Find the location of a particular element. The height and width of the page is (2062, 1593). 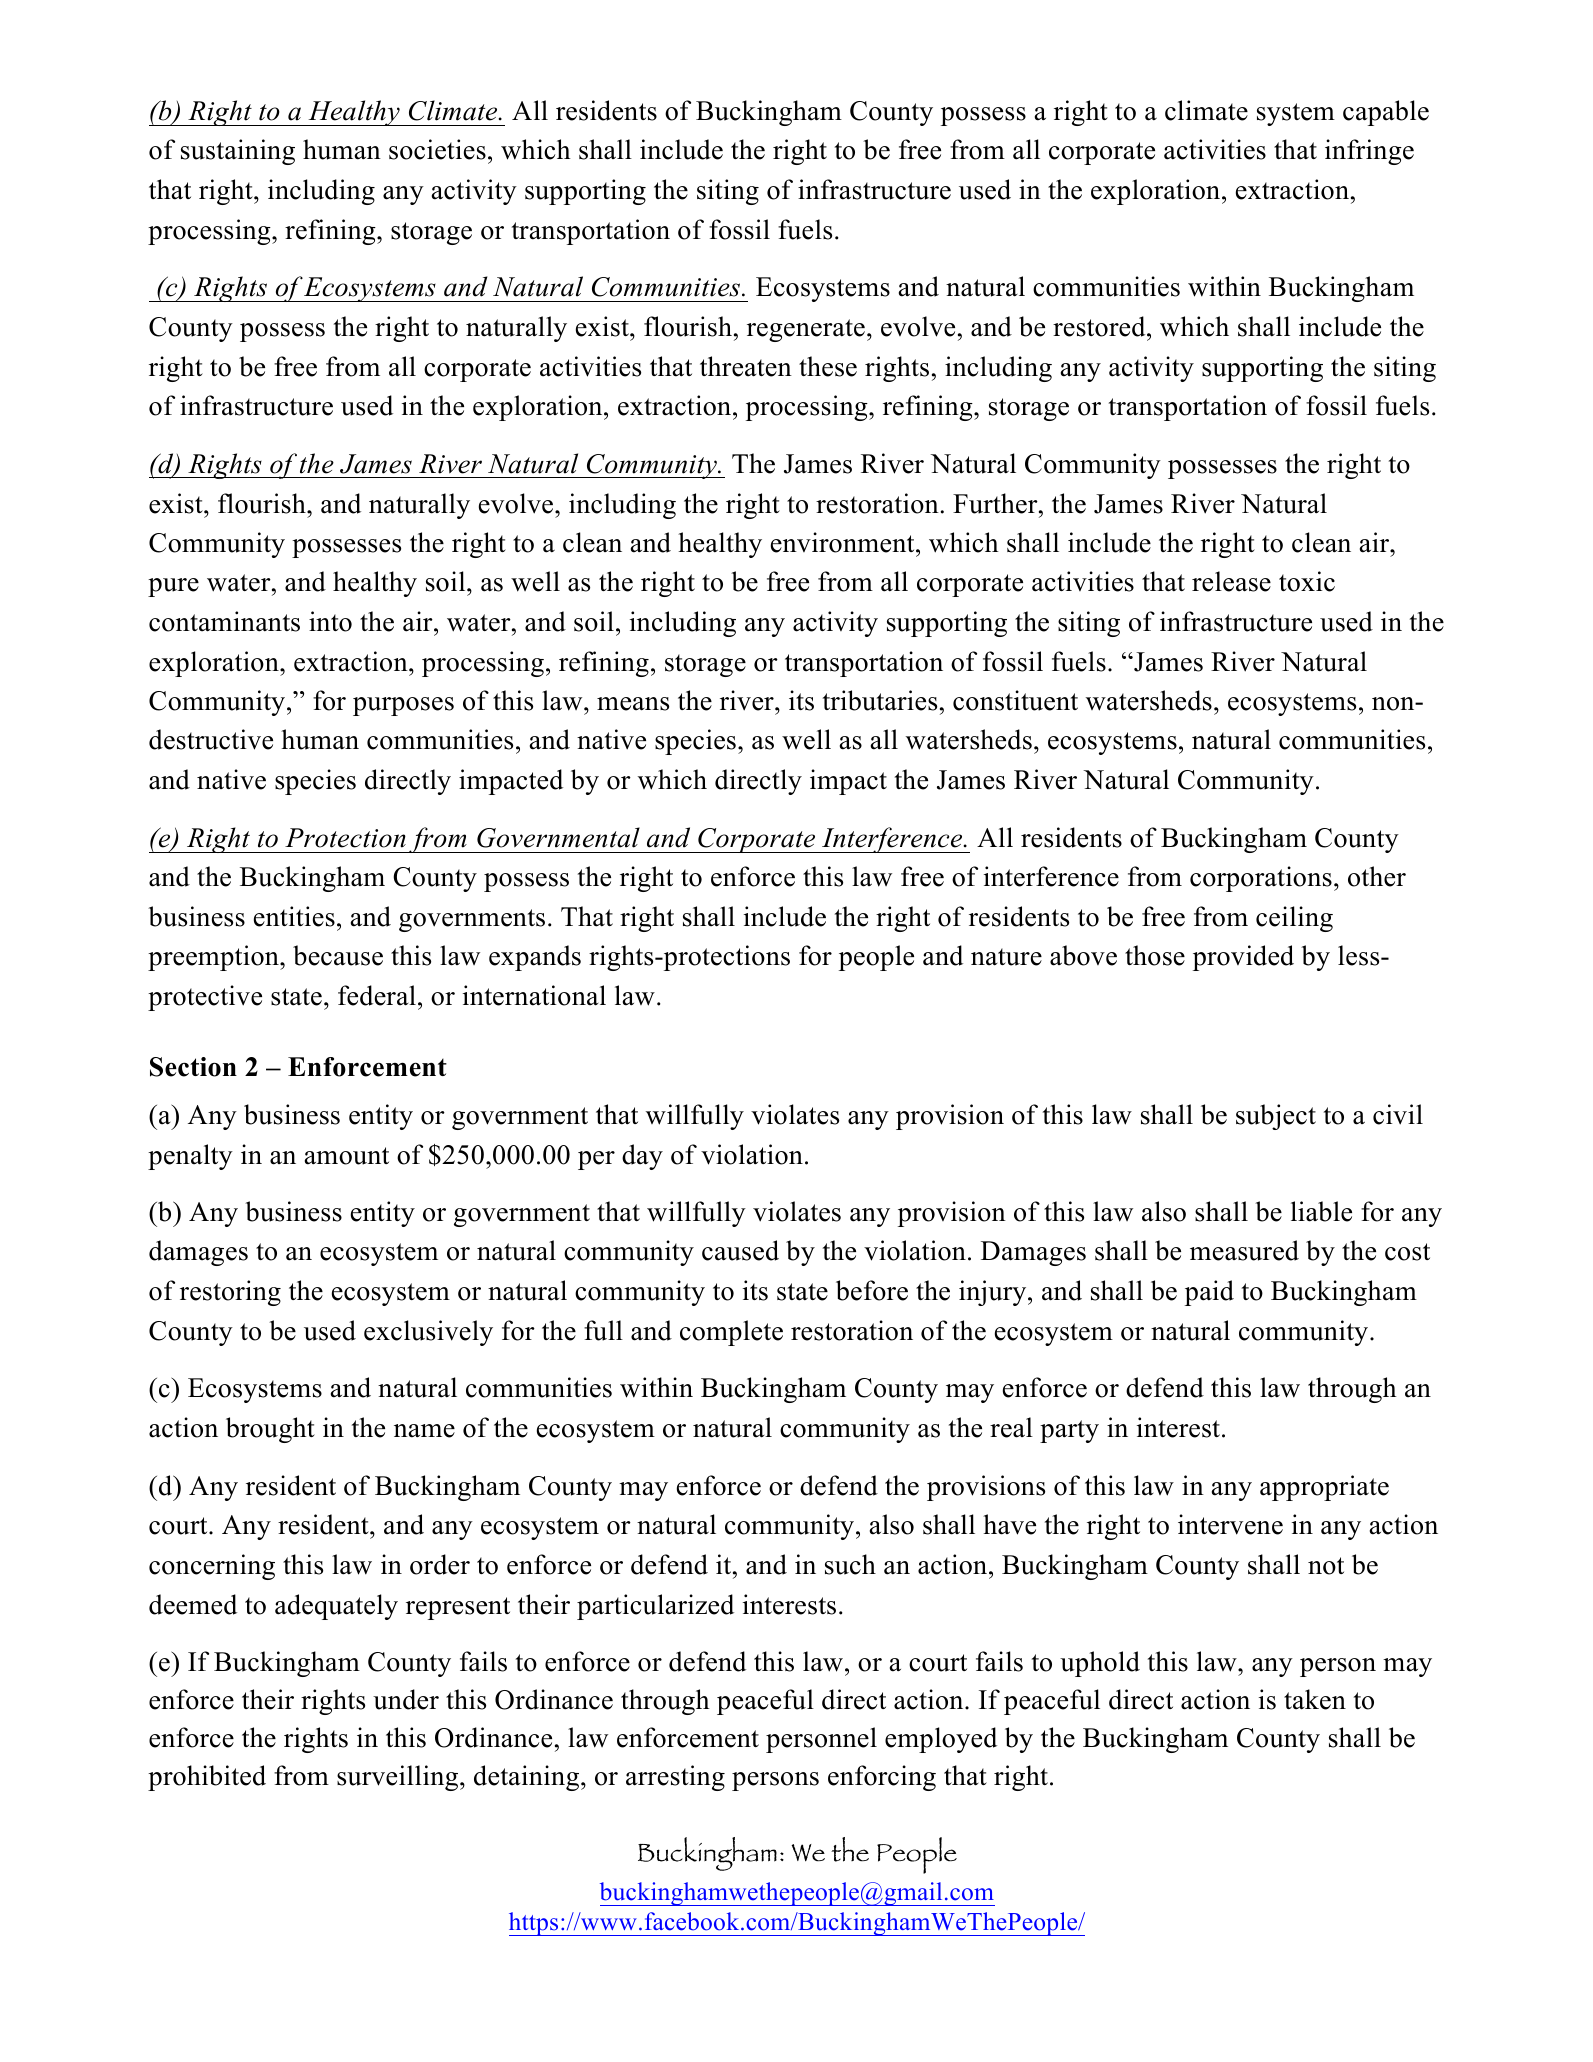

release is located at coordinates (1231, 581).
